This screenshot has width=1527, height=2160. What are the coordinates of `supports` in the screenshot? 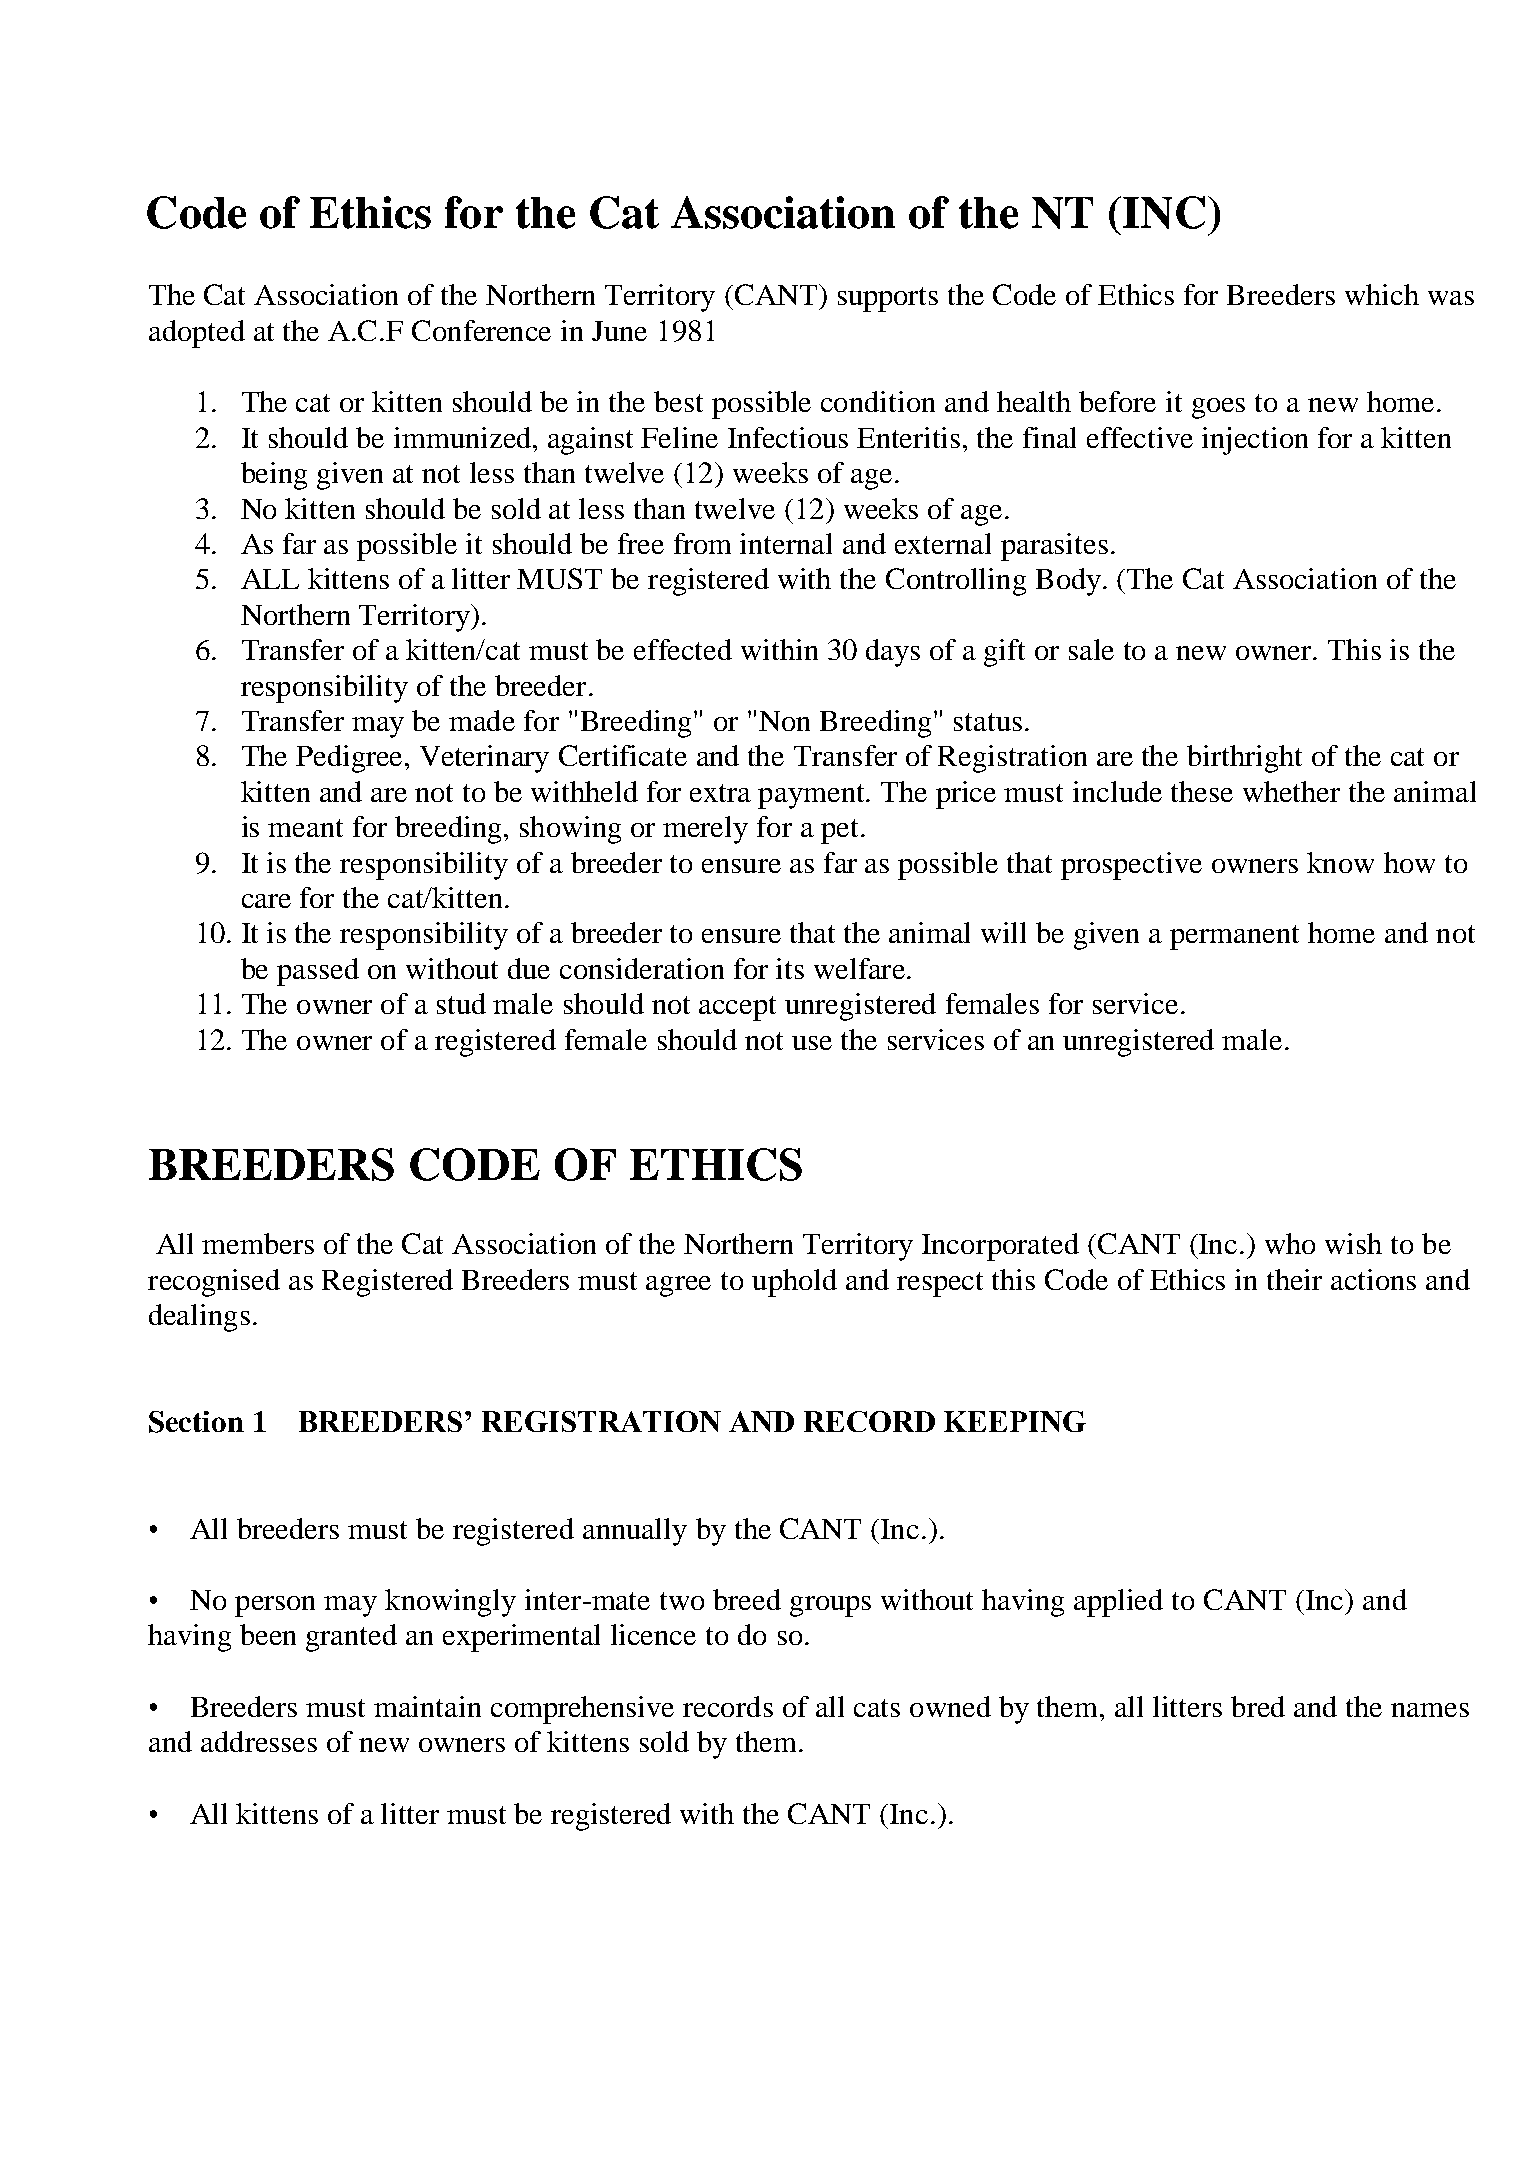 It's located at (888, 299).
